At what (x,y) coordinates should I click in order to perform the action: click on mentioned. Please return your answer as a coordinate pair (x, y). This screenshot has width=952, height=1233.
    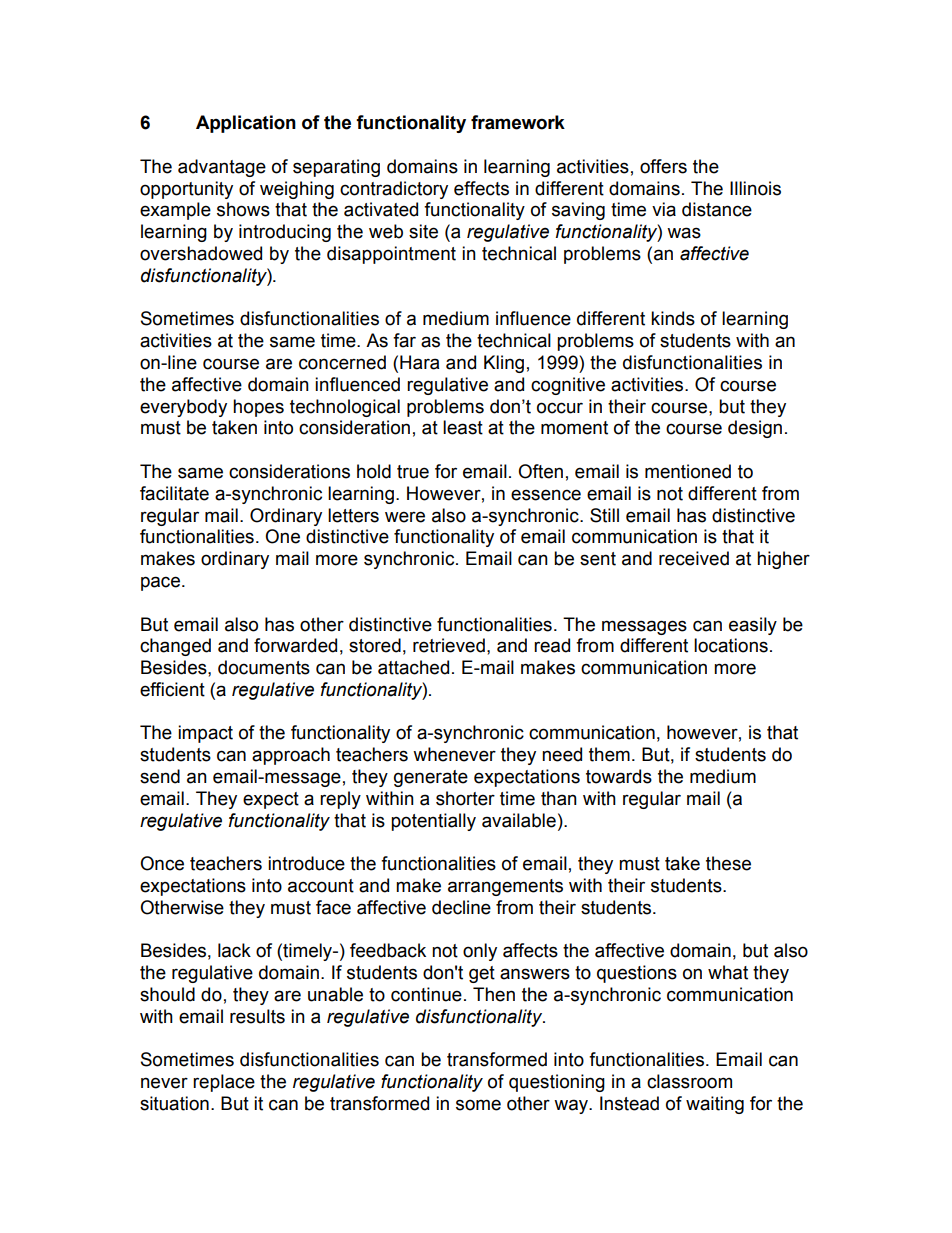
    Looking at the image, I should click on (688, 471).
